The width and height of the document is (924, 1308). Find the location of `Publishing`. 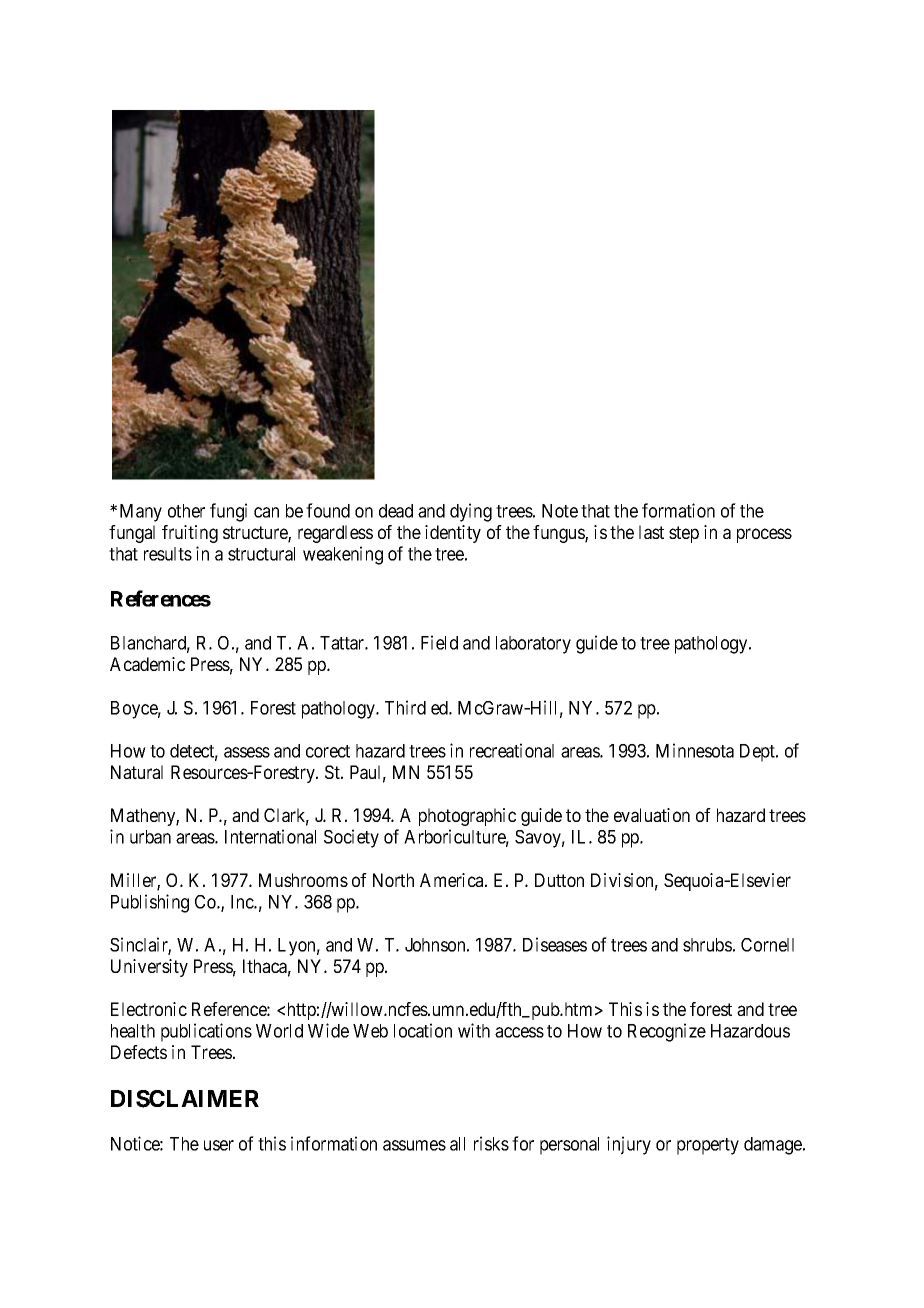

Publishing is located at coordinates (150, 903).
